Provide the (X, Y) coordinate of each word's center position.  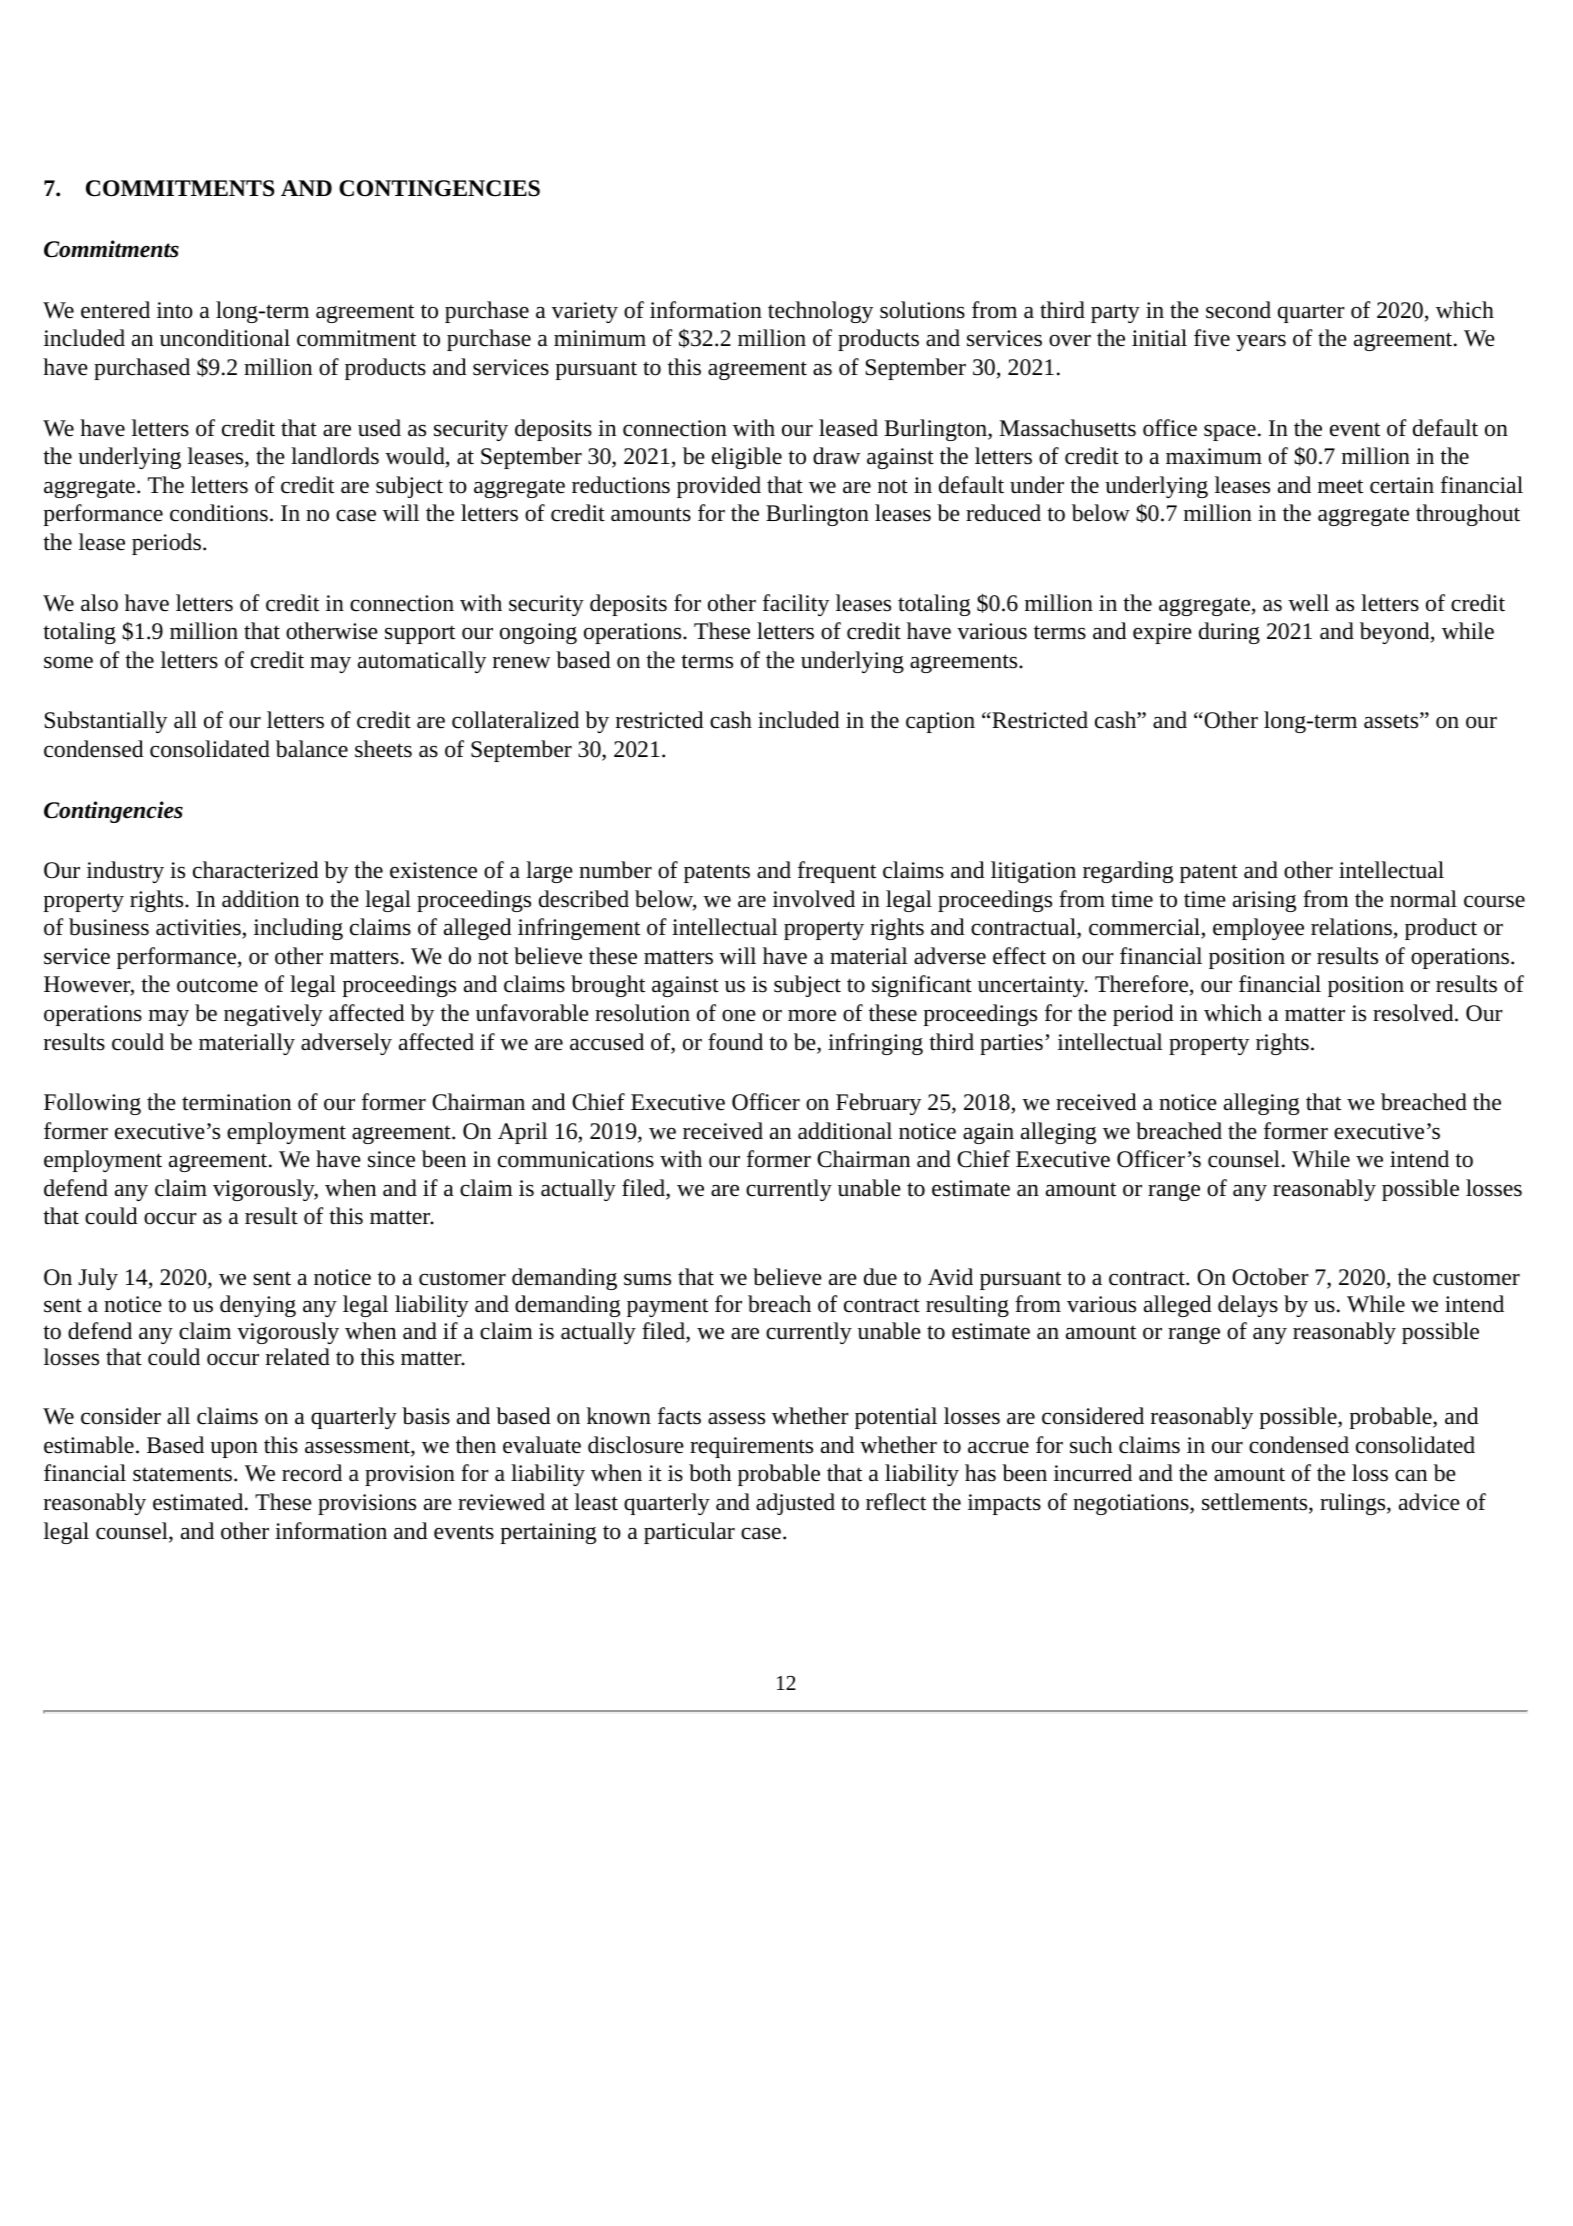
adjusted (795, 1504)
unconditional (225, 338)
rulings (1354, 1504)
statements (184, 1474)
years (1261, 343)
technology (820, 312)
